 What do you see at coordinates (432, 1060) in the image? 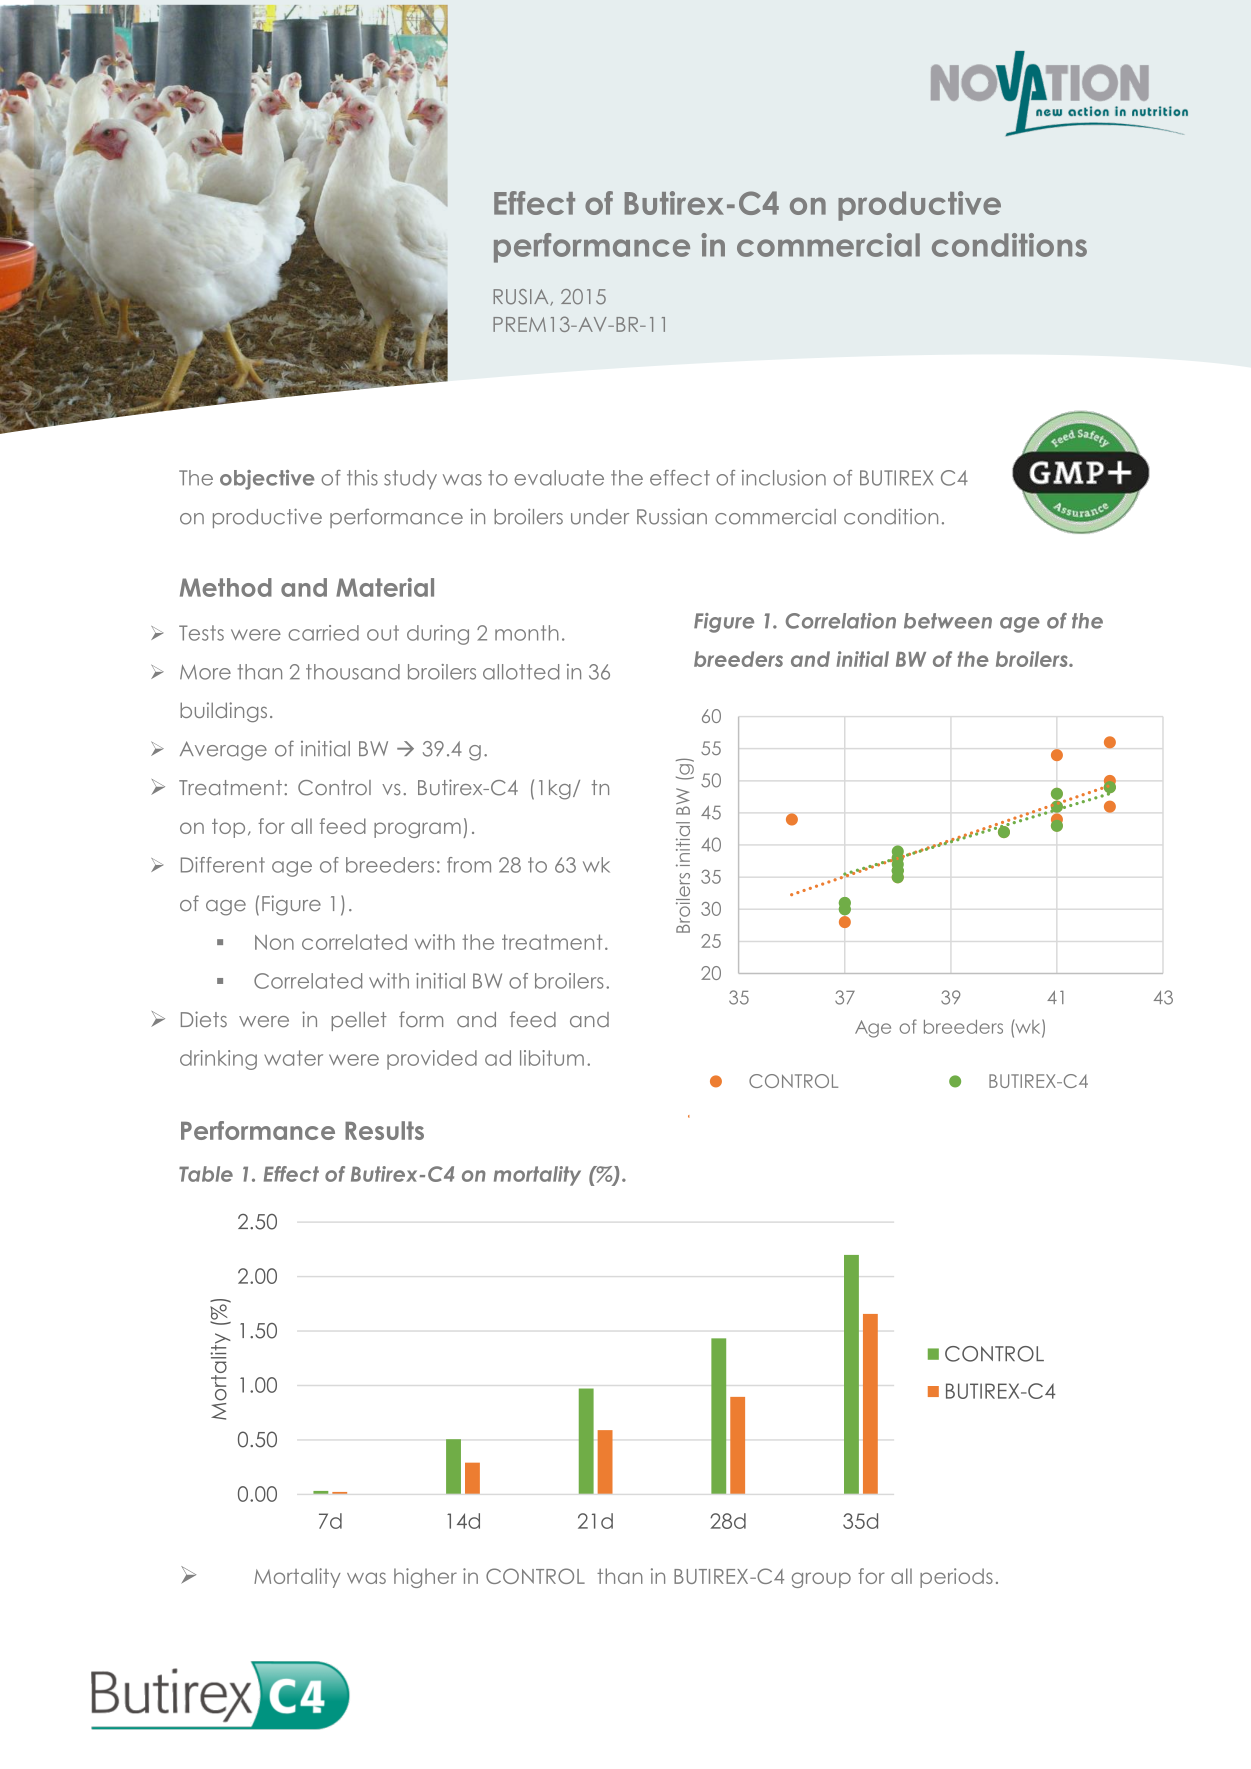
I see `provided` at bounding box center [432, 1060].
